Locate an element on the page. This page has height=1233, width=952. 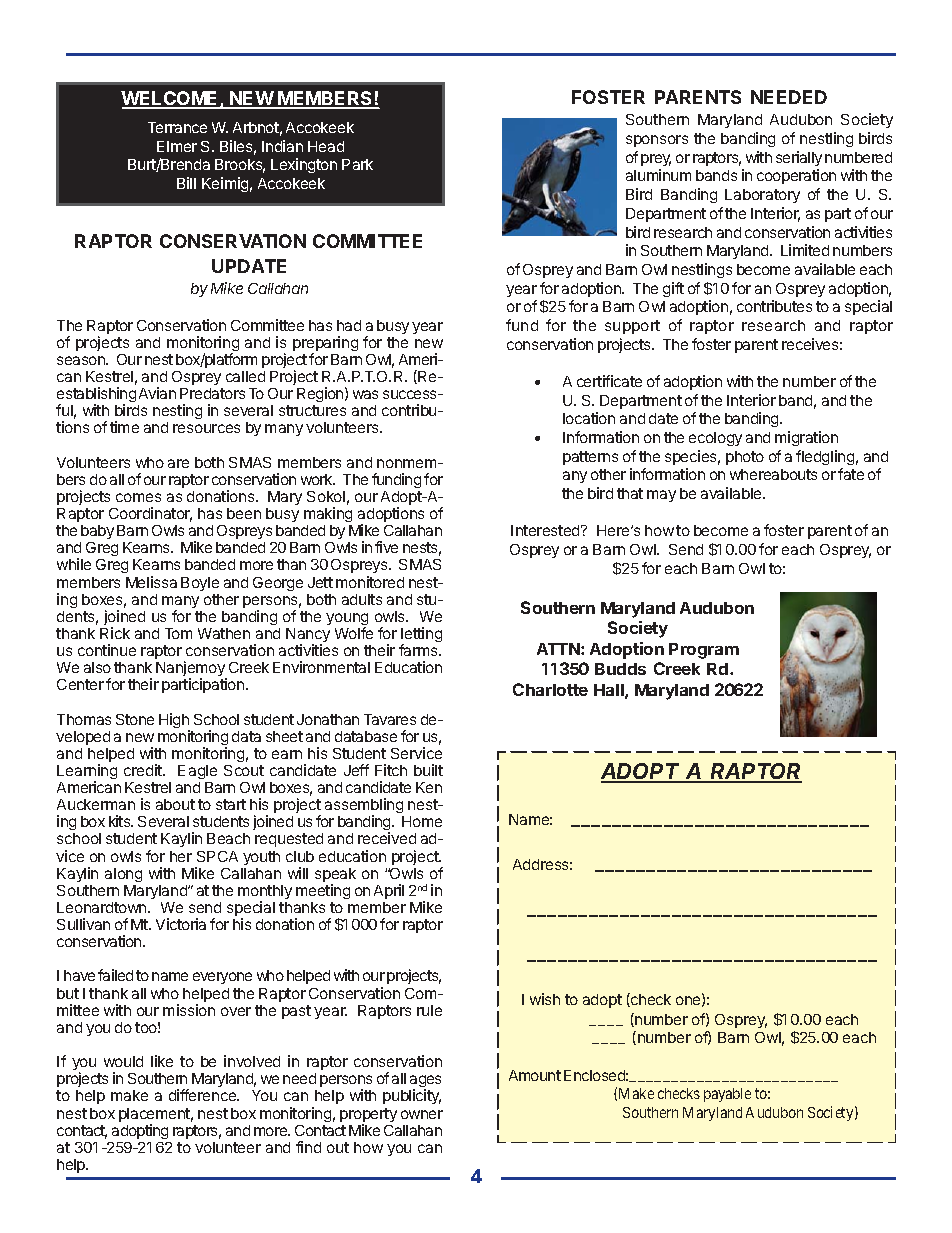
Elmer is located at coordinates (177, 146).
